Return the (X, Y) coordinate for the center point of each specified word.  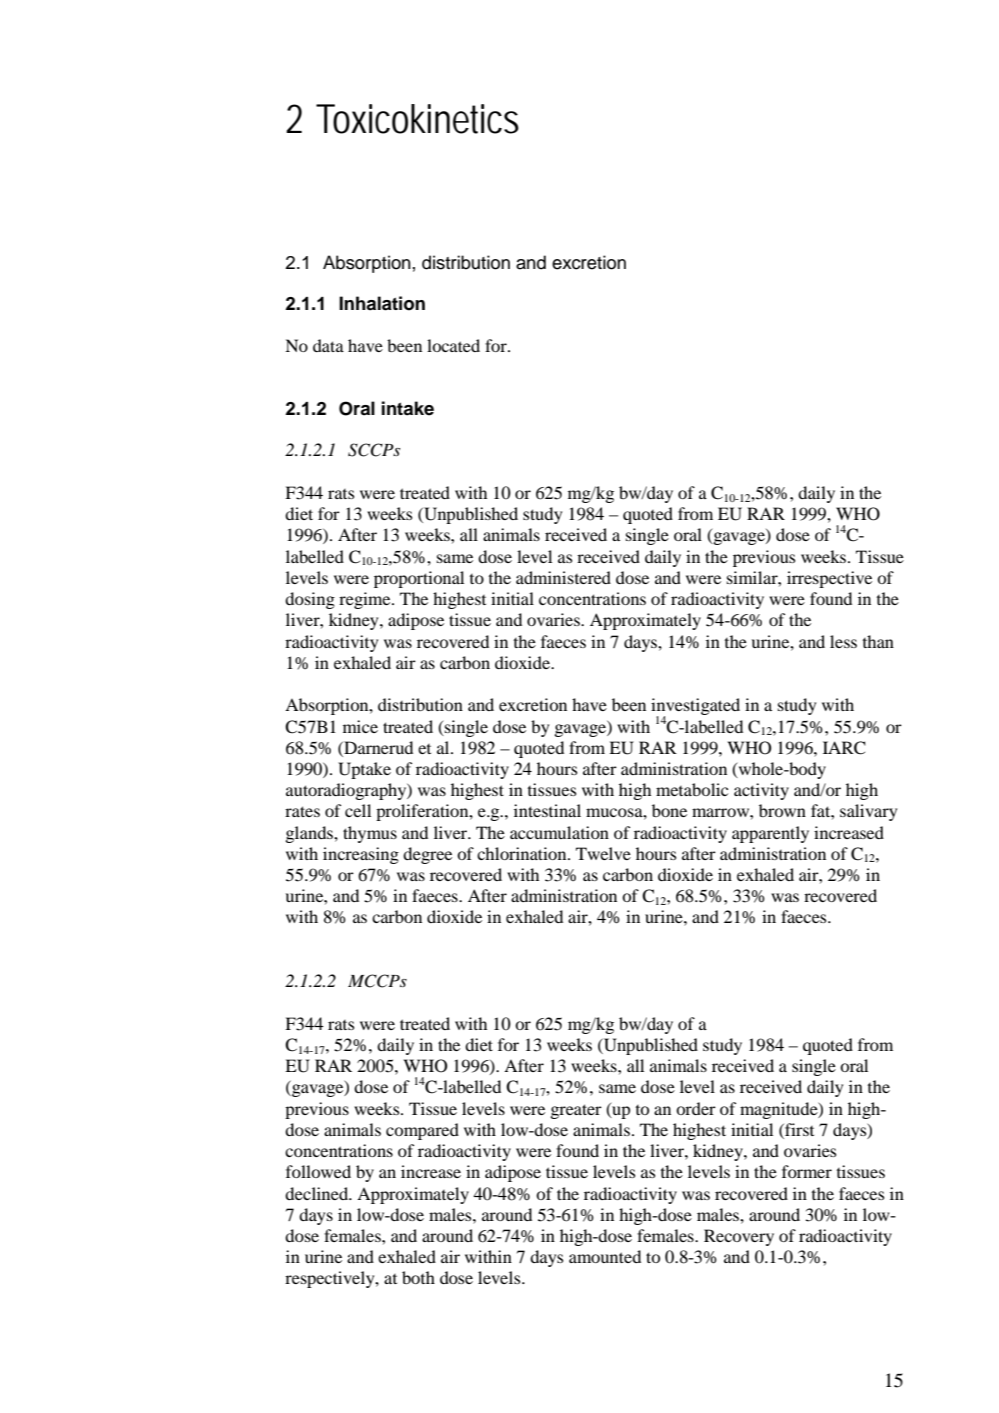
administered (563, 577)
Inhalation (382, 303)
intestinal (547, 810)
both (418, 1277)
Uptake (364, 770)
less (843, 641)
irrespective (829, 579)
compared (422, 1131)
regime (366, 600)
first (798, 1129)
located (453, 345)
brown (782, 810)
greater (576, 1111)
